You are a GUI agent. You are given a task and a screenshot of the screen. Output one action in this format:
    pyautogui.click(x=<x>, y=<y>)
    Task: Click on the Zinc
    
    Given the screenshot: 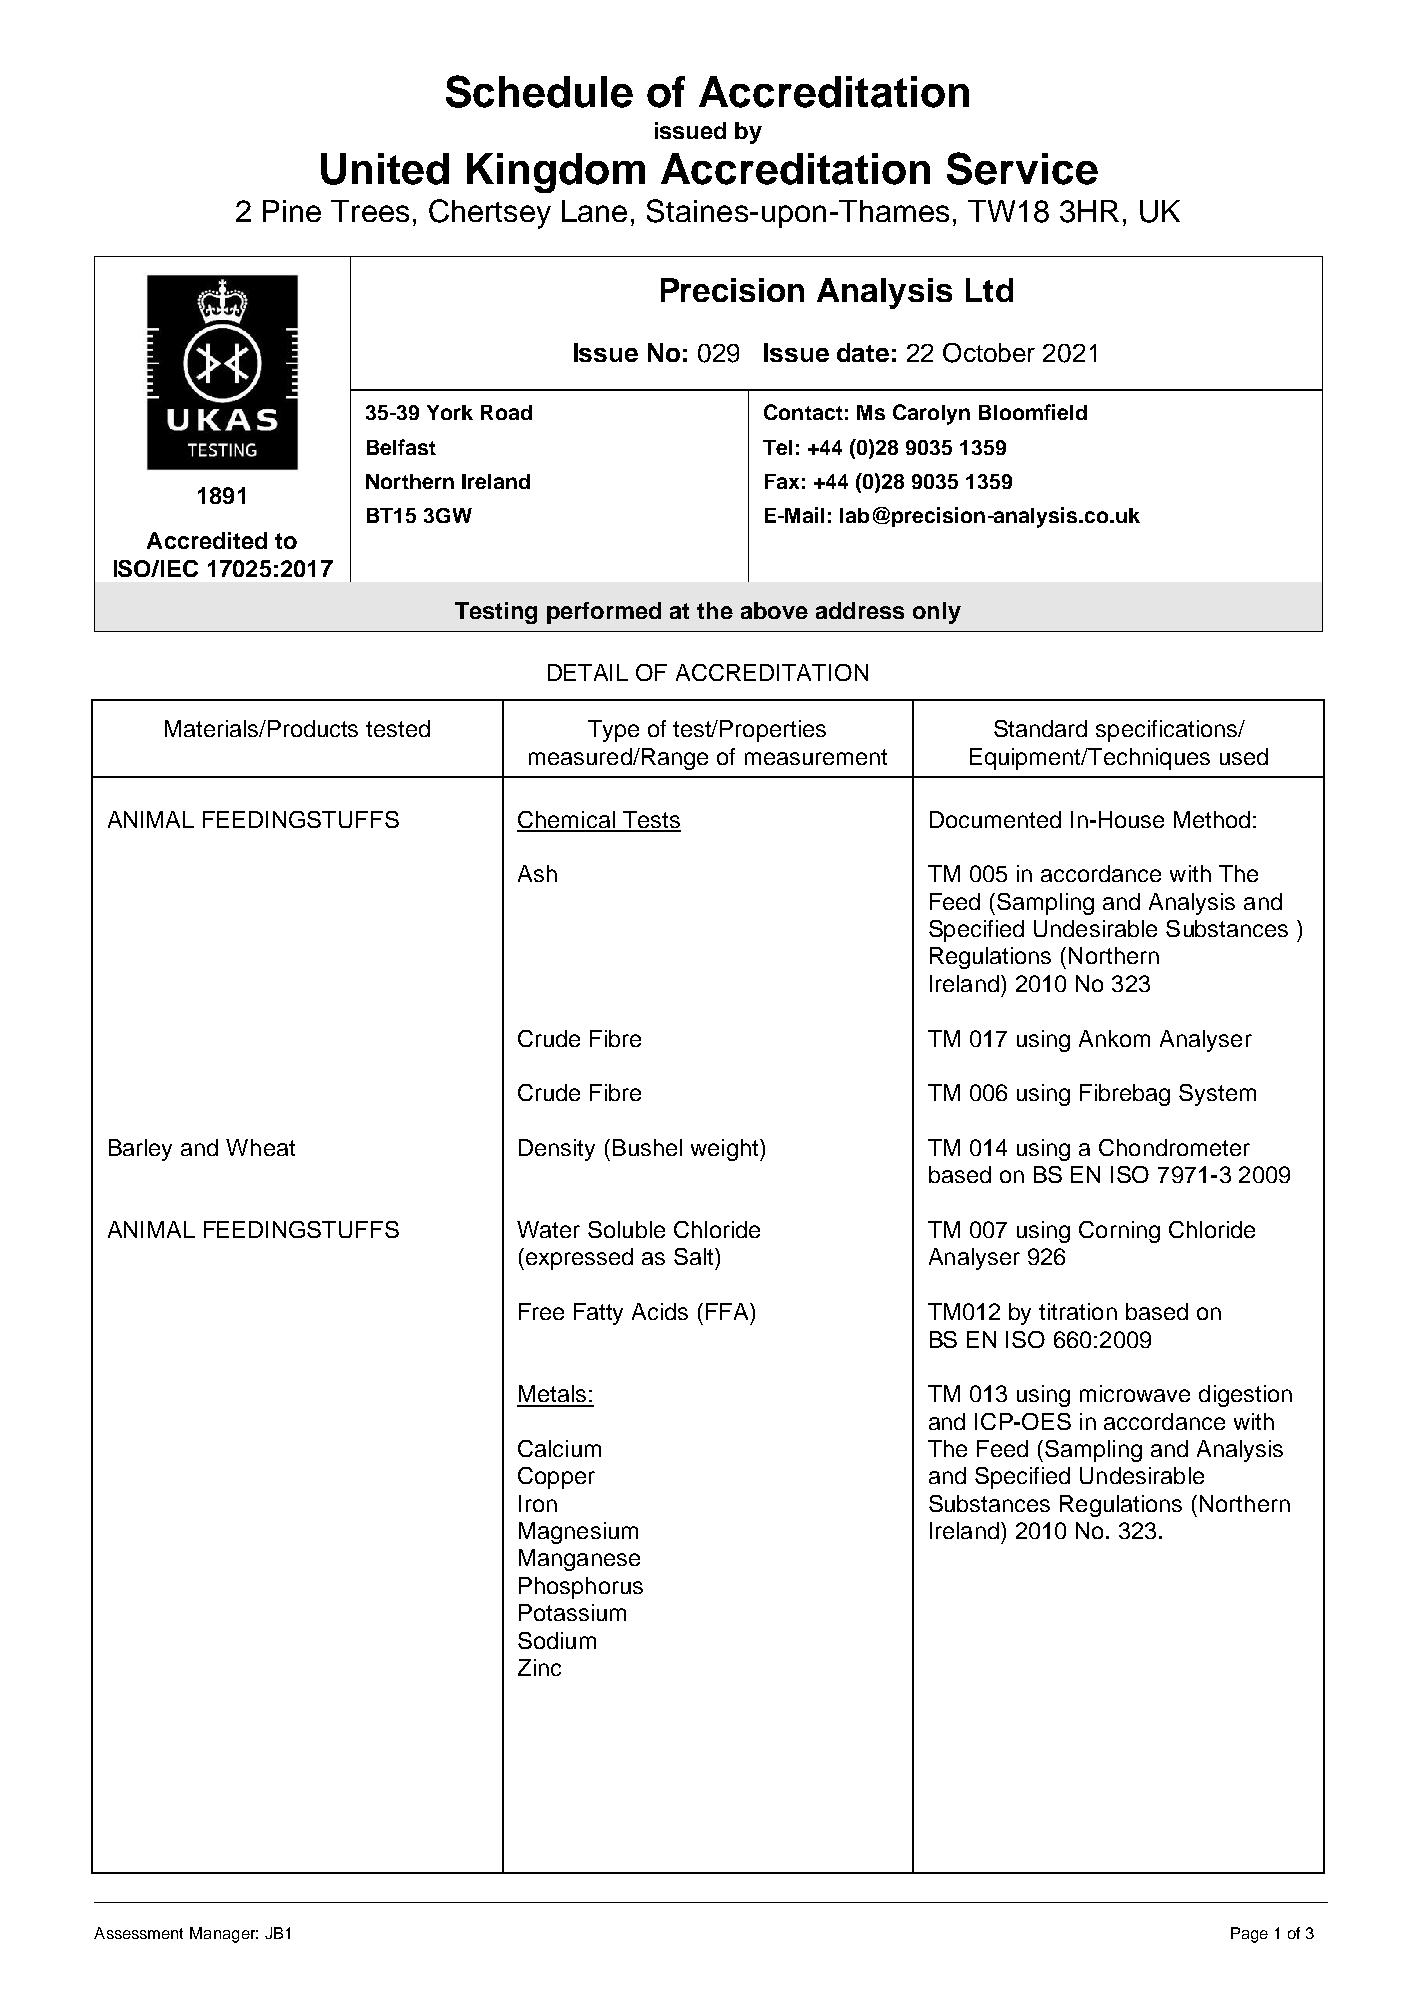 What is the action you would take?
    pyautogui.click(x=539, y=1667)
